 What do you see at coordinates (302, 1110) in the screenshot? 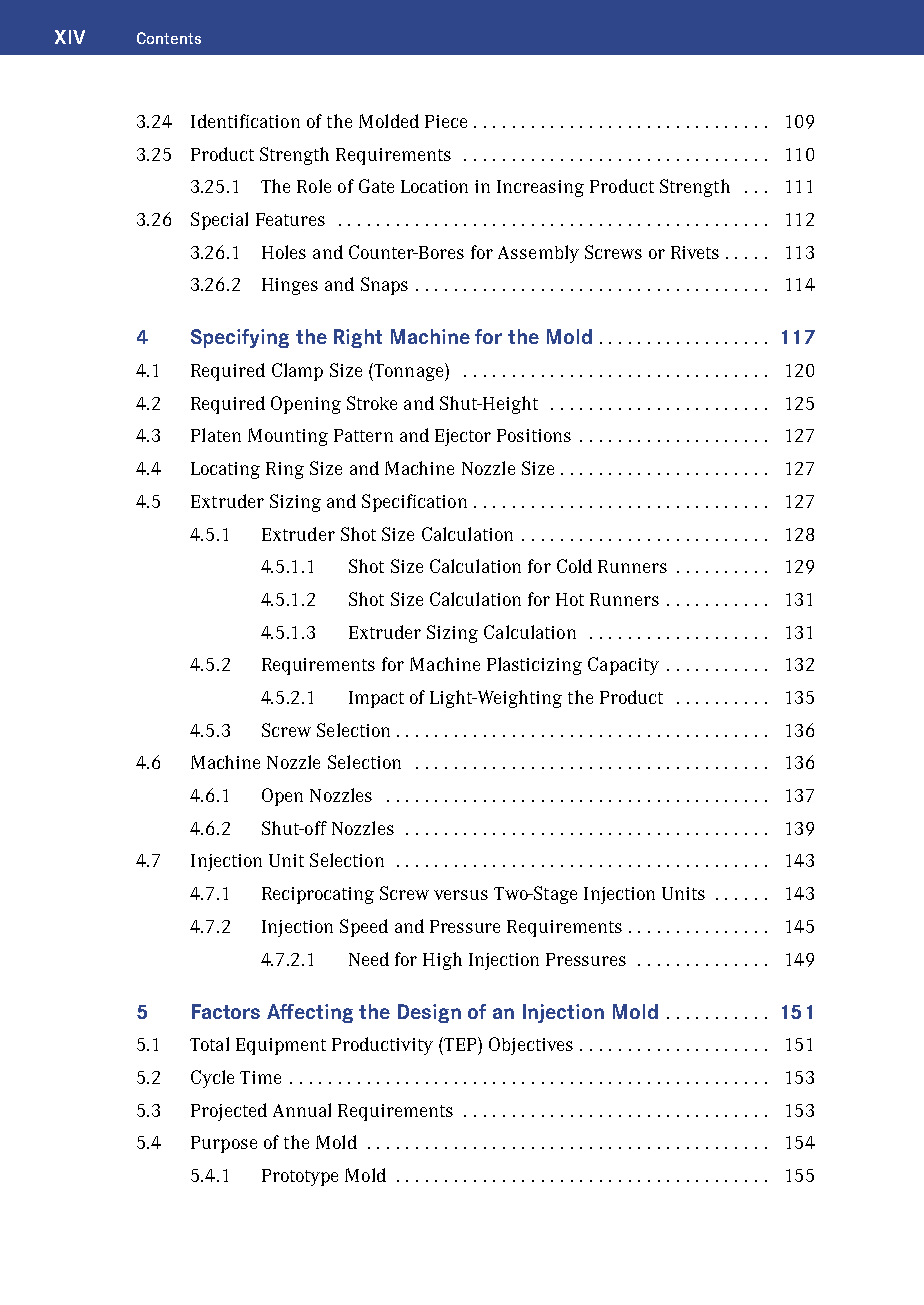
I see `Annual` at bounding box center [302, 1110].
